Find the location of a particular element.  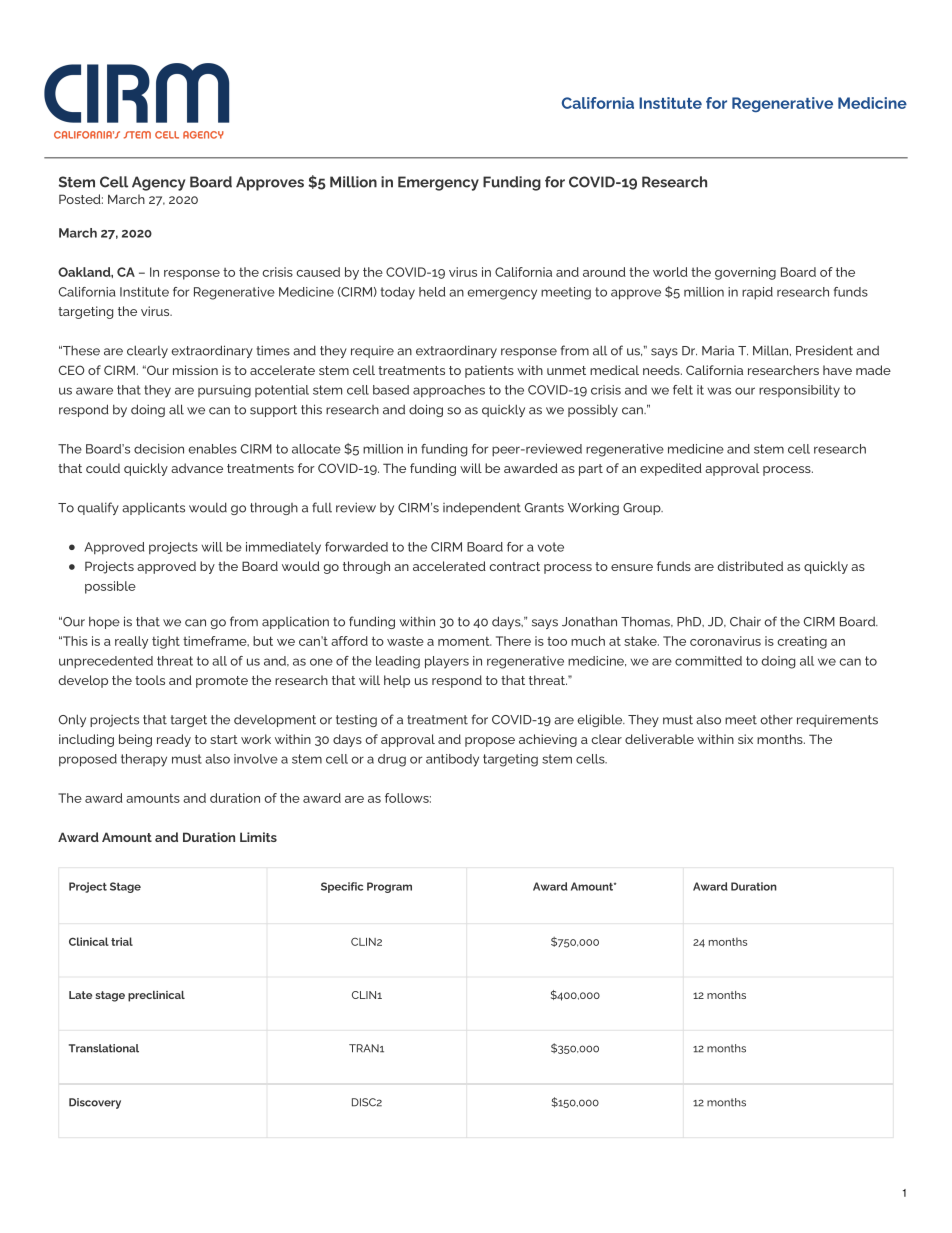

responsibility is located at coordinates (799, 391).
